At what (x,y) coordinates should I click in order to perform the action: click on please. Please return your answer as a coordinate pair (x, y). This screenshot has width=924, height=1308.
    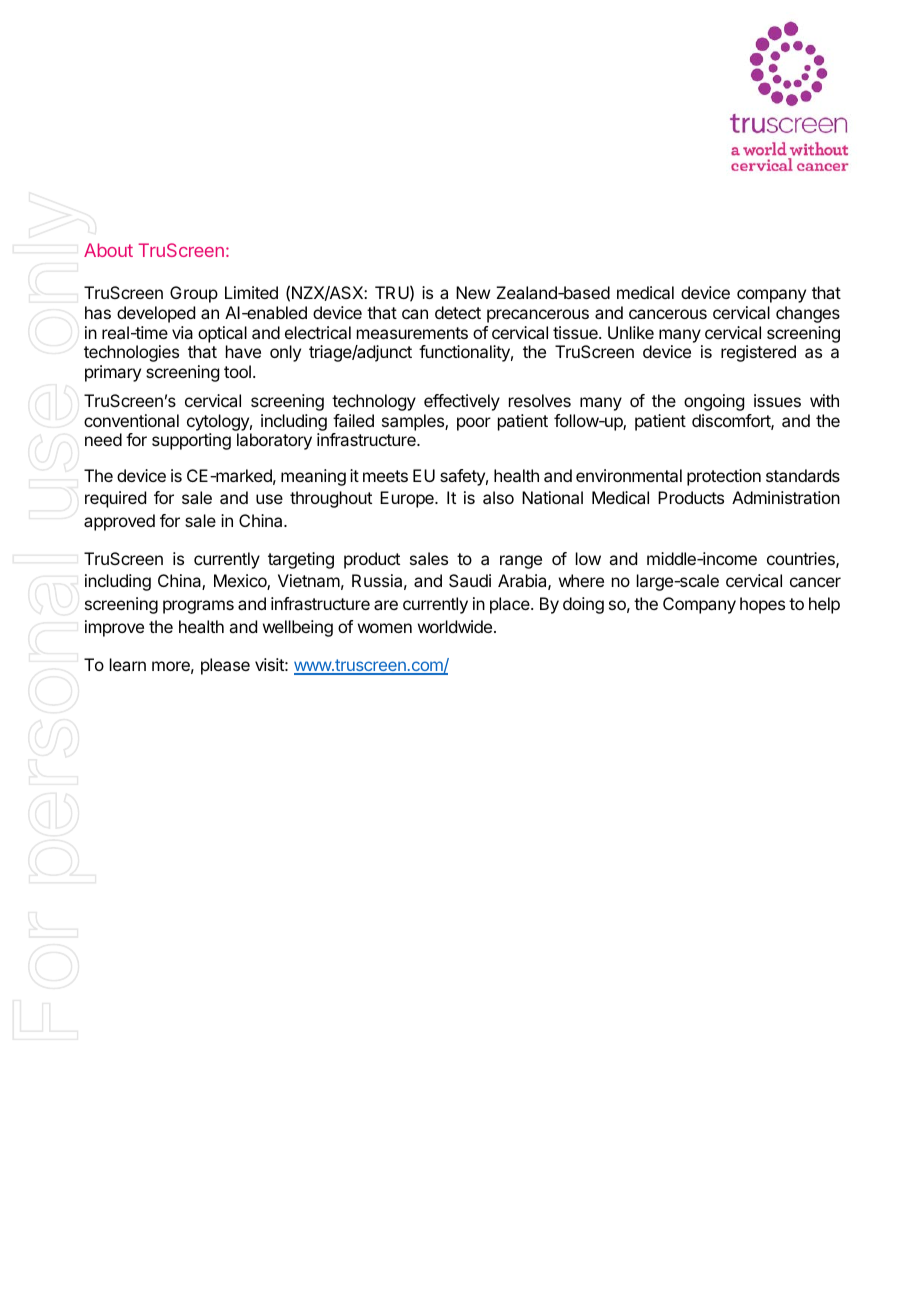
    Looking at the image, I should click on (225, 666).
